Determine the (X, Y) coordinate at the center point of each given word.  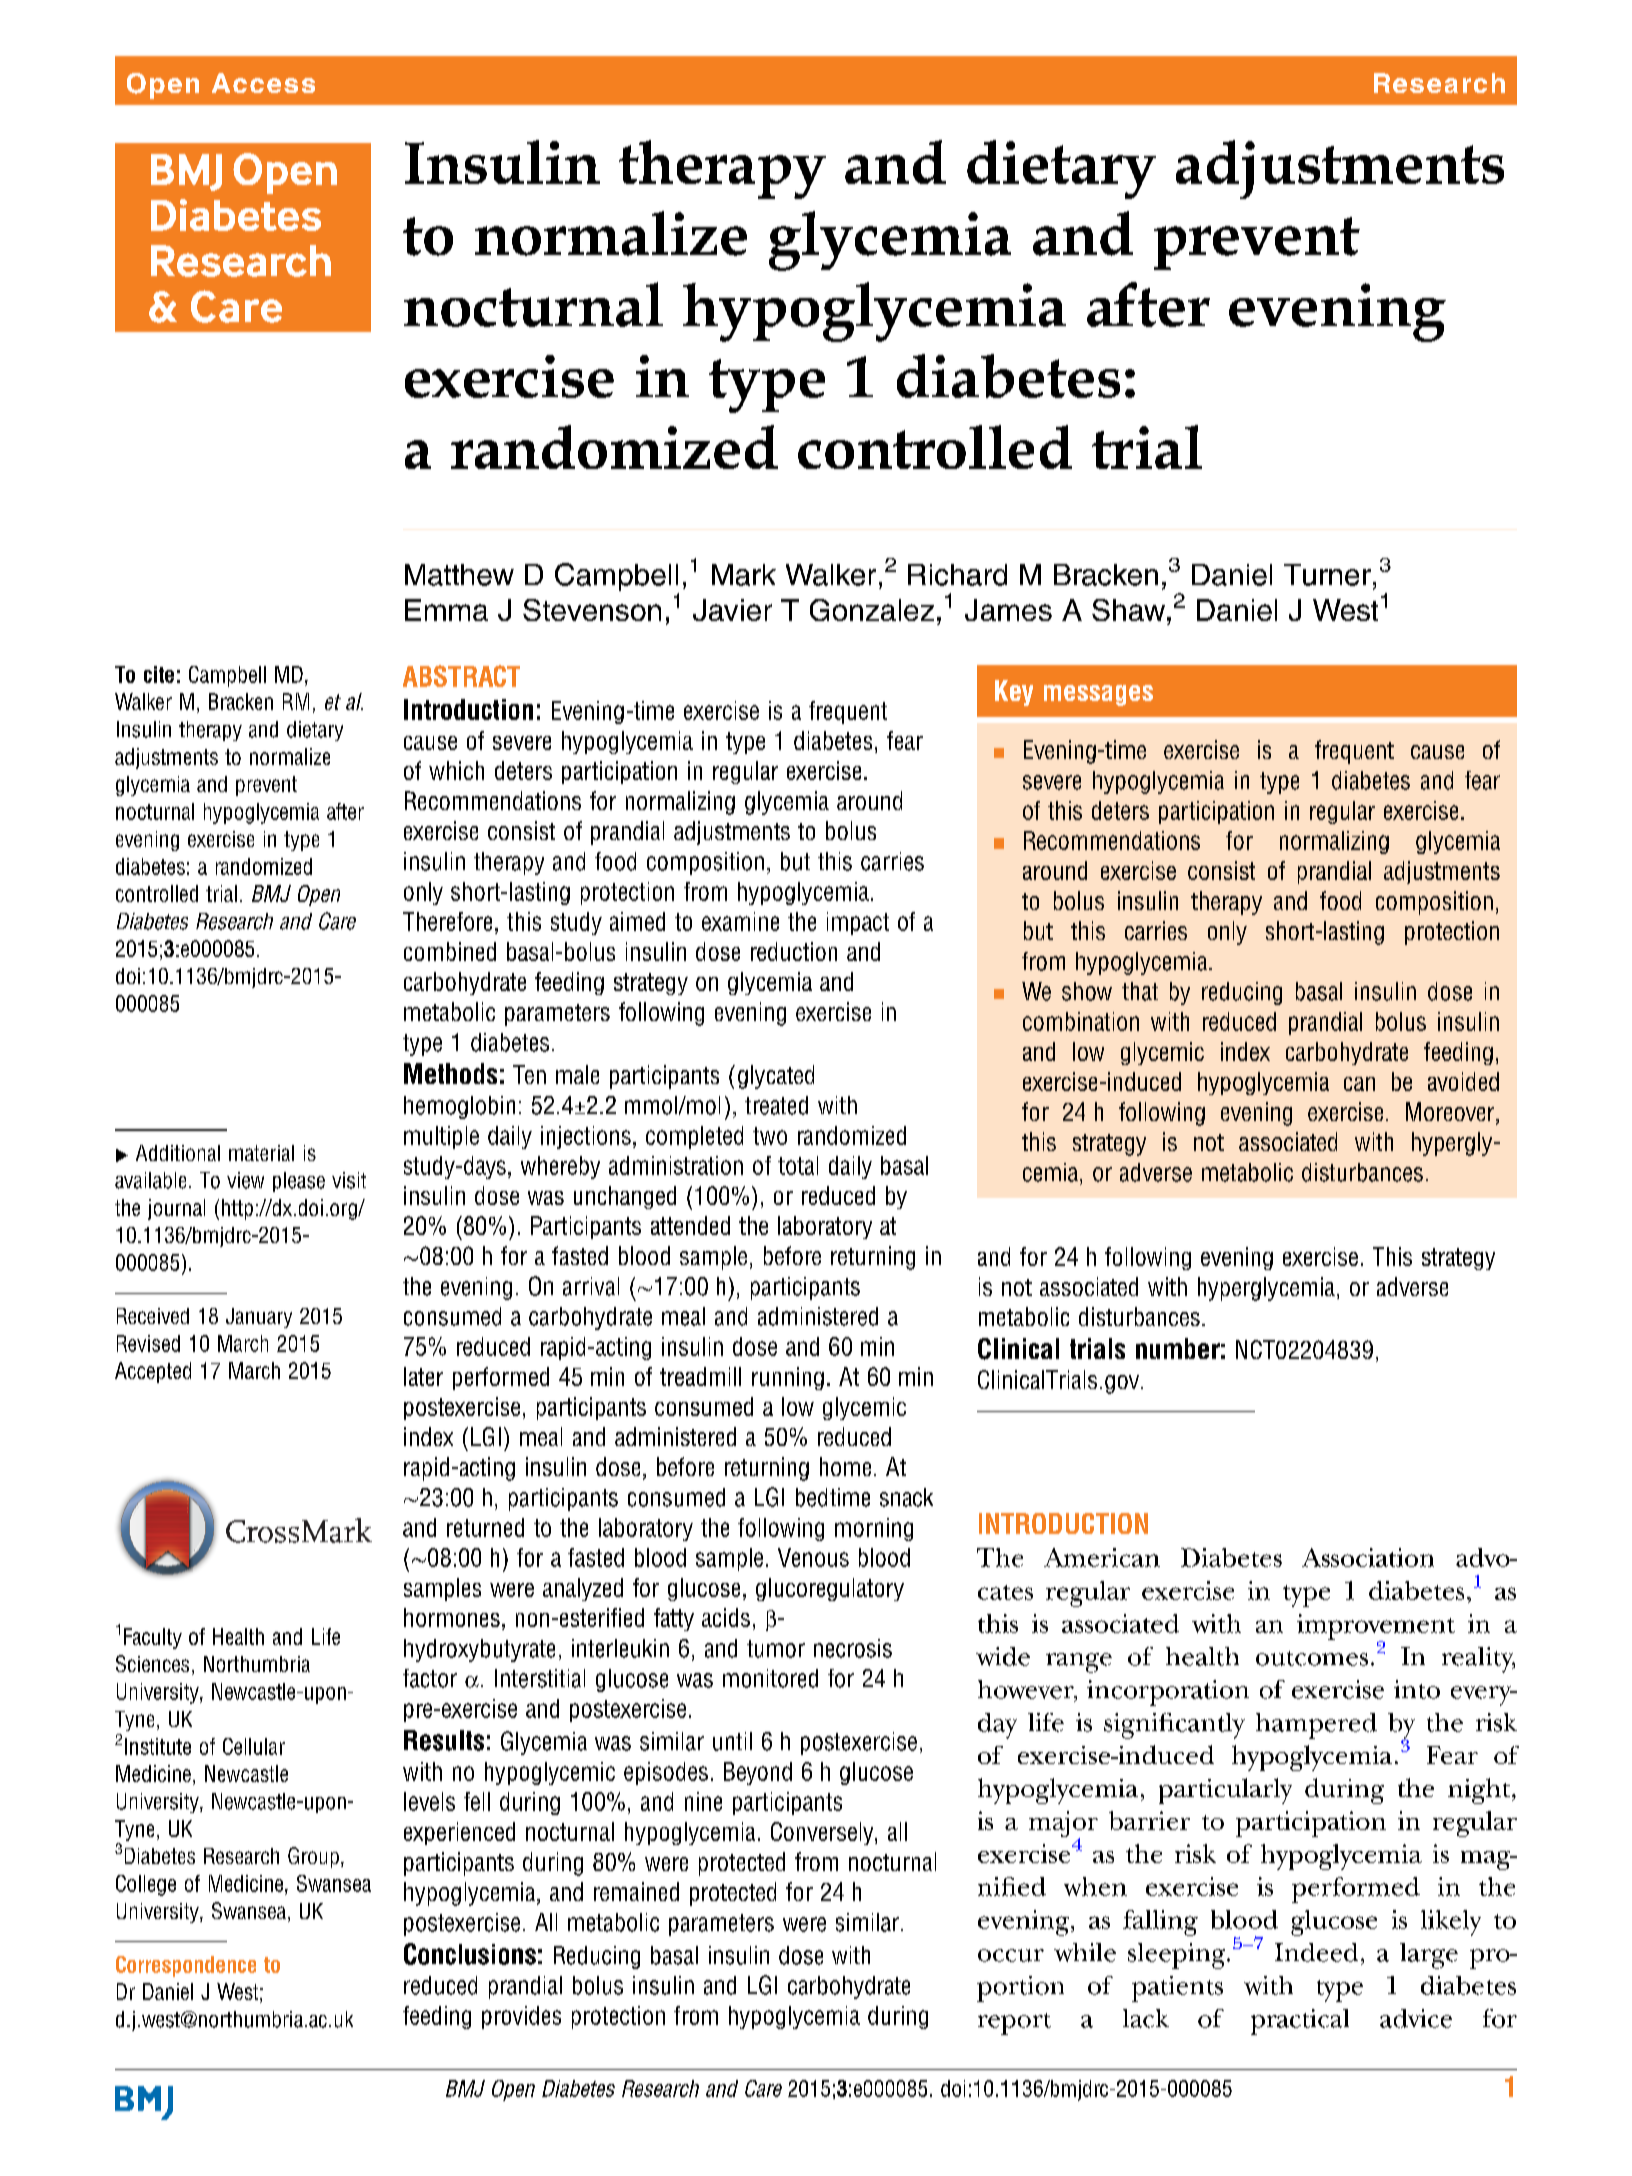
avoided (1463, 1081)
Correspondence (186, 1966)
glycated (776, 1077)
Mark (744, 575)
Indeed (1316, 1952)
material (261, 1153)
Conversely (823, 1833)
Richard (957, 575)
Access (263, 83)
